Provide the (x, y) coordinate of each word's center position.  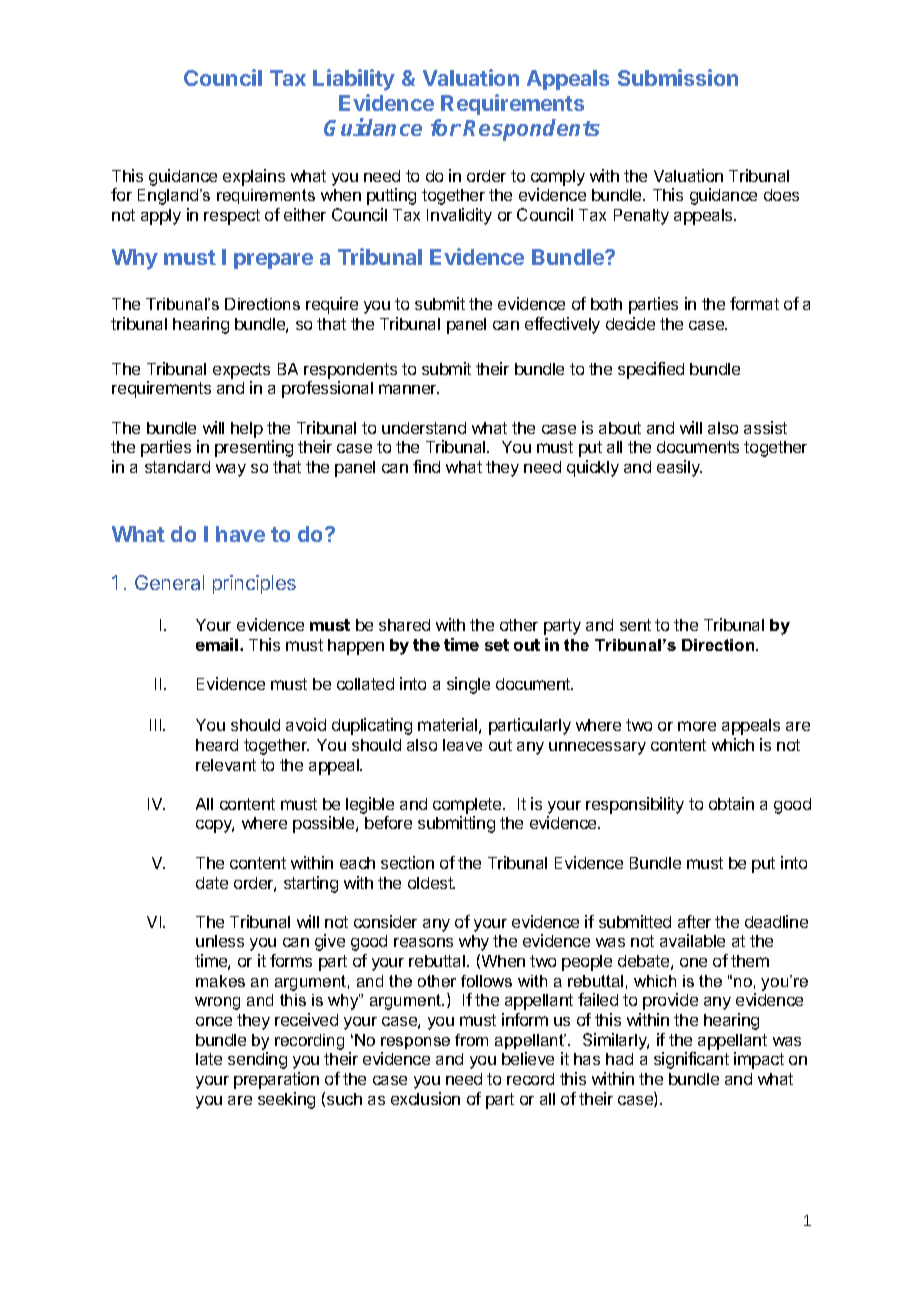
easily (679, 468)
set (497, 645)
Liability (354, 80)
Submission (678, 77)
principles (254, 584)
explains (254, 177)
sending (257, 1060)
